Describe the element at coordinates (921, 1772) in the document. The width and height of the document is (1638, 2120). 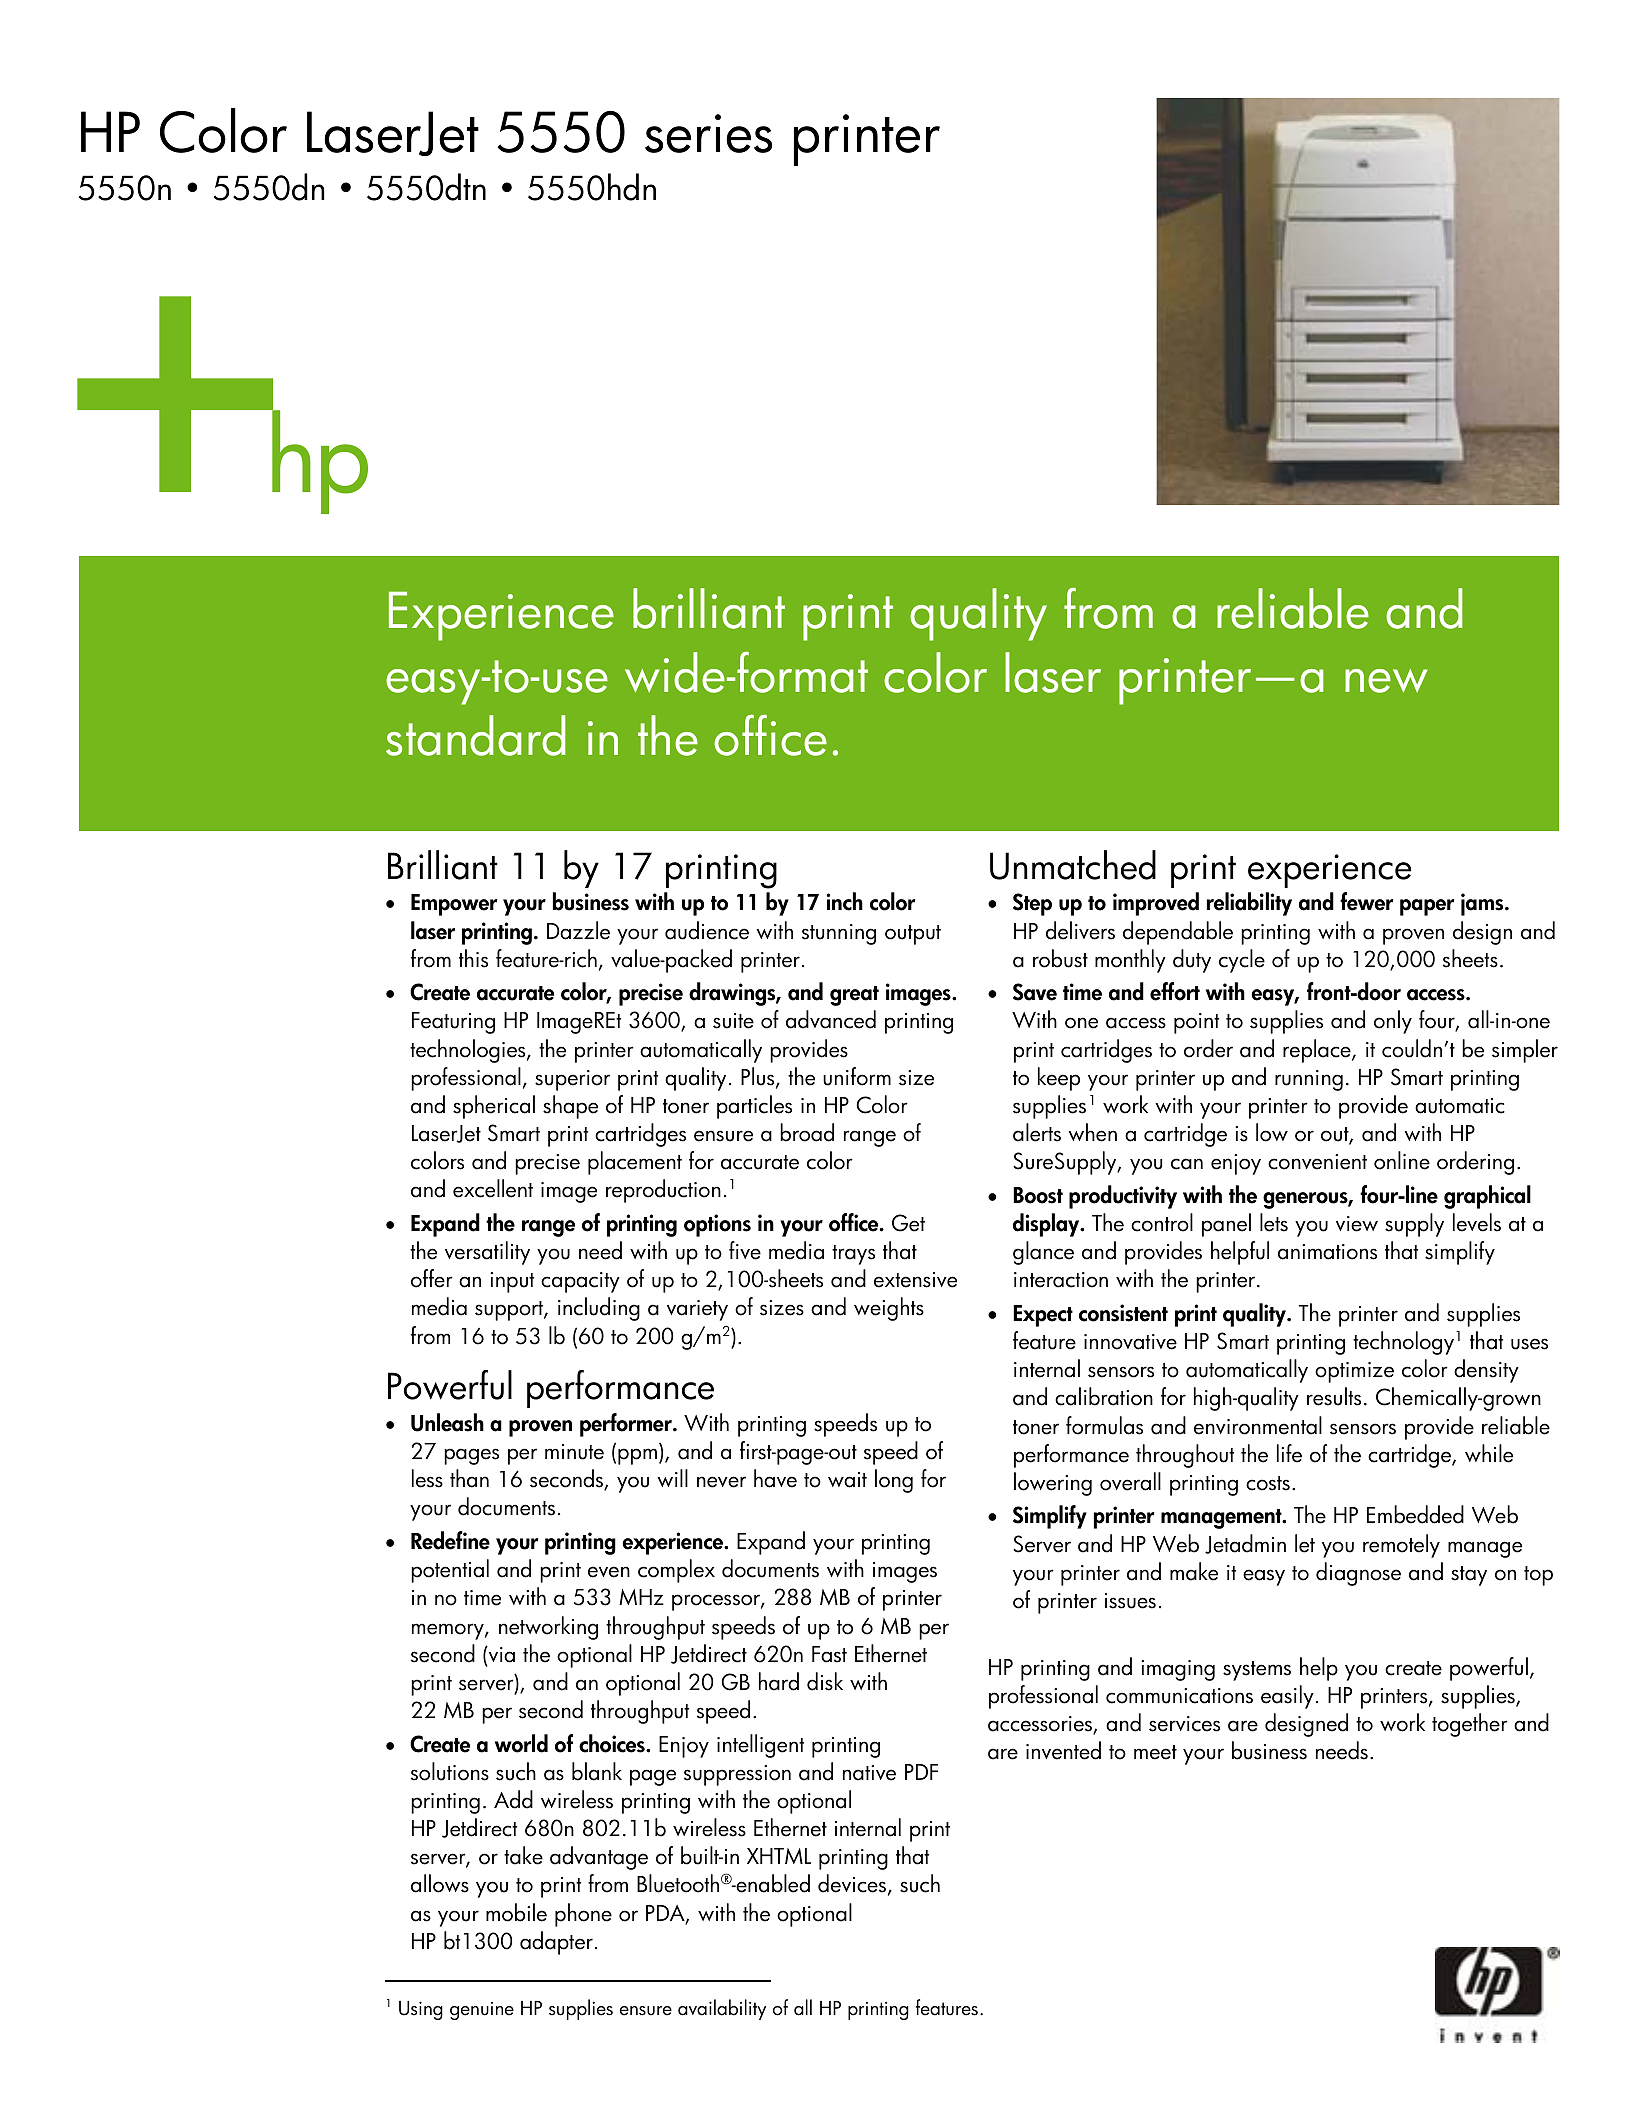
I see `PDF` at that location.
